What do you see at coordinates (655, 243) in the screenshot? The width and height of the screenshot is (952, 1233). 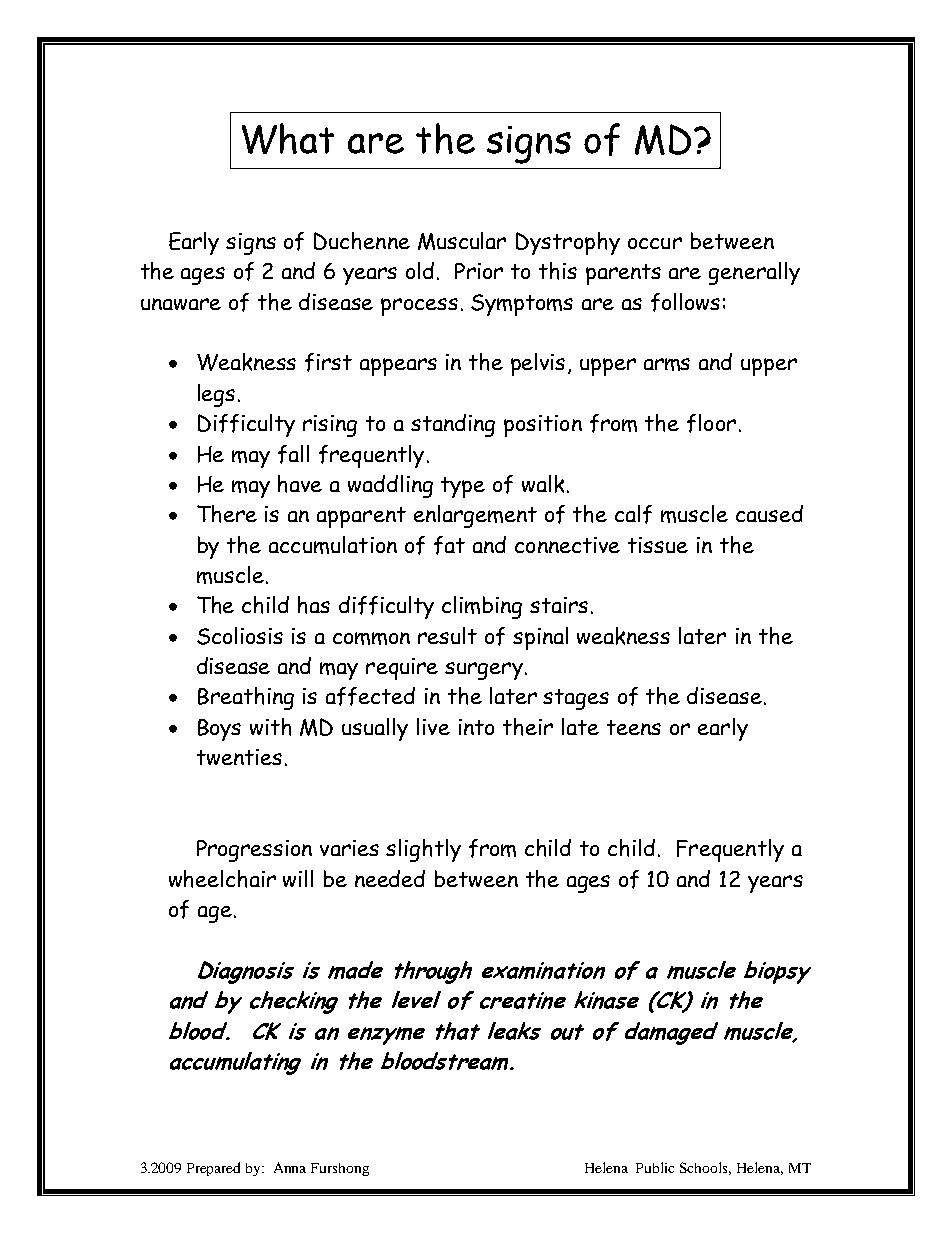 I see `occur` at bounding box center [655, 243].
